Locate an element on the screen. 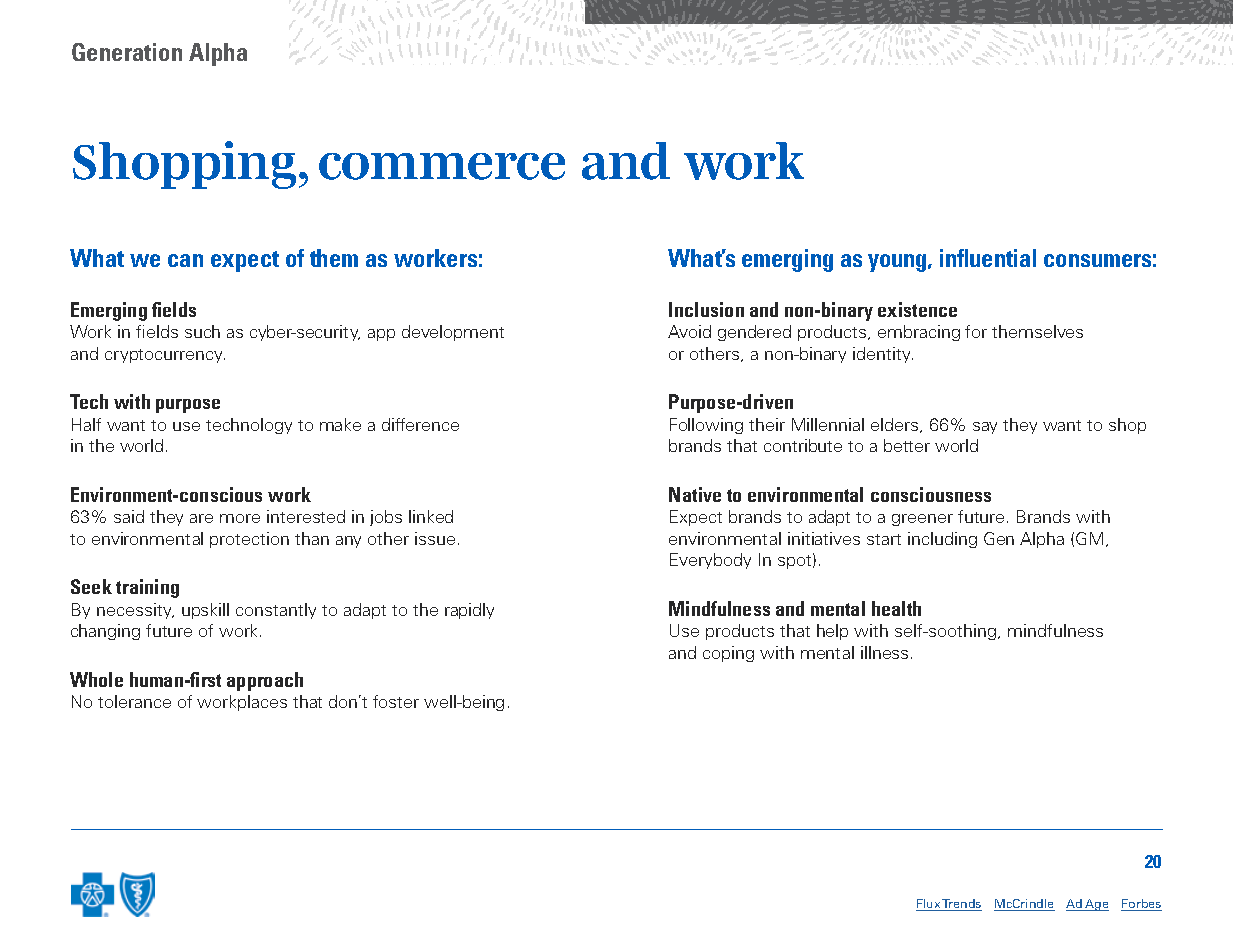 The width and height of the screenshot is (1233, 952). influential is located at coordinates (988, 258).
